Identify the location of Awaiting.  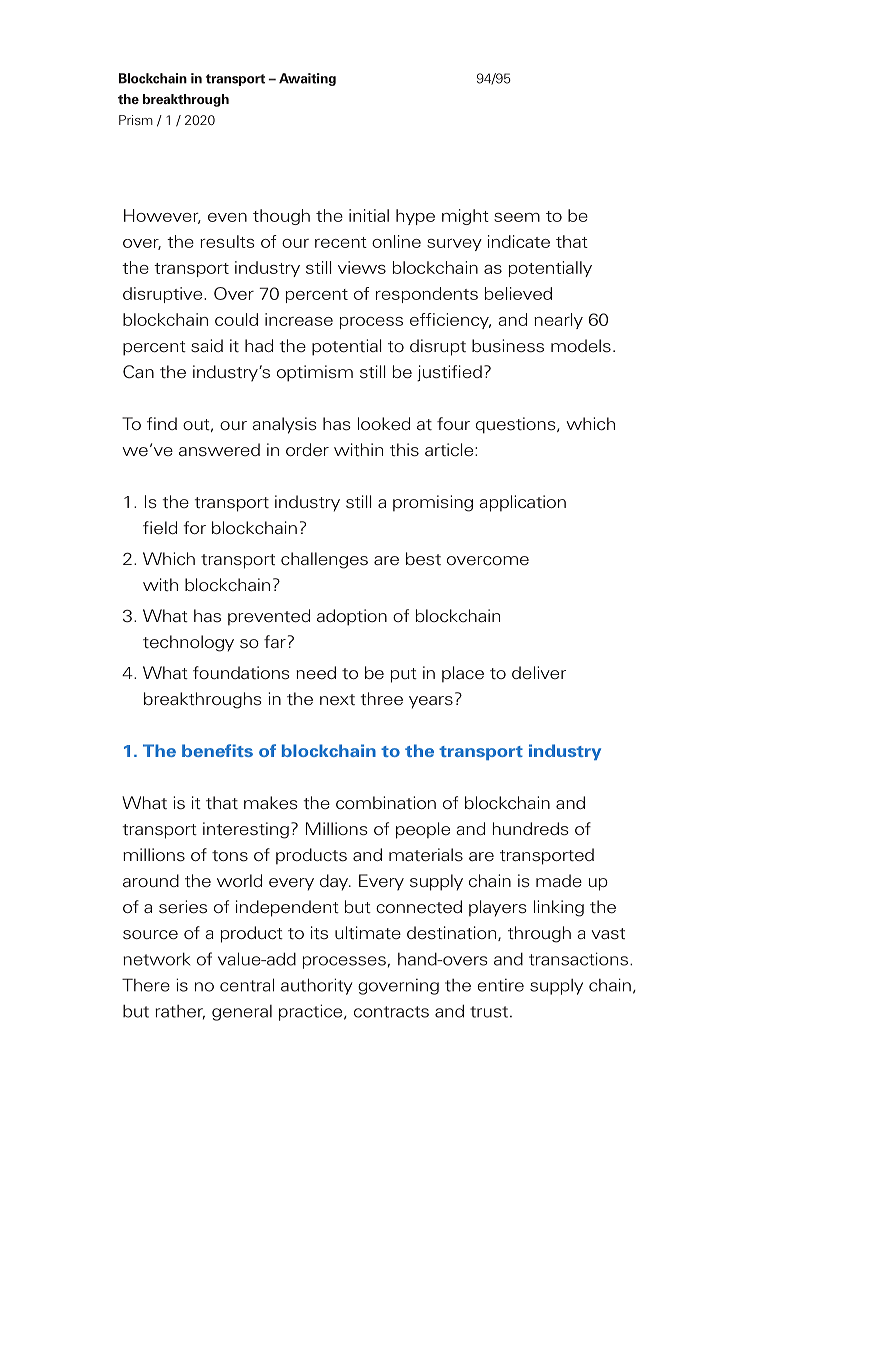
(307, 79).
